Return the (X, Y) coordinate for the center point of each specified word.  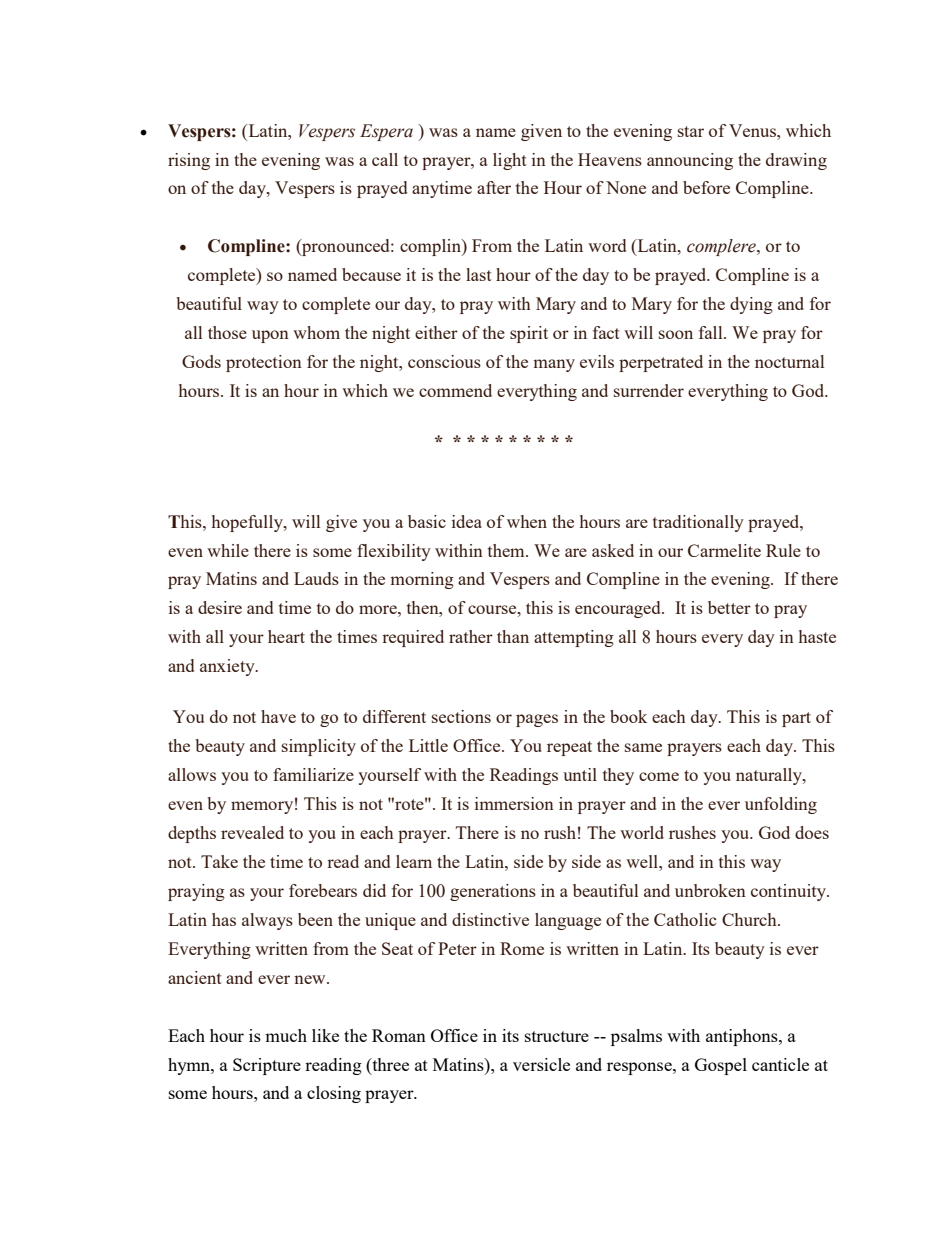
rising (189, 161)
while (228, 550)
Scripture (267, 1066)
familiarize (313, 774)
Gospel (721, 1066)
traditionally (698, 523)
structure (557, 1036)
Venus (753, 130)
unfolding (781, 805)
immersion (514, 803)
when (527, 521)
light (510, 161)
